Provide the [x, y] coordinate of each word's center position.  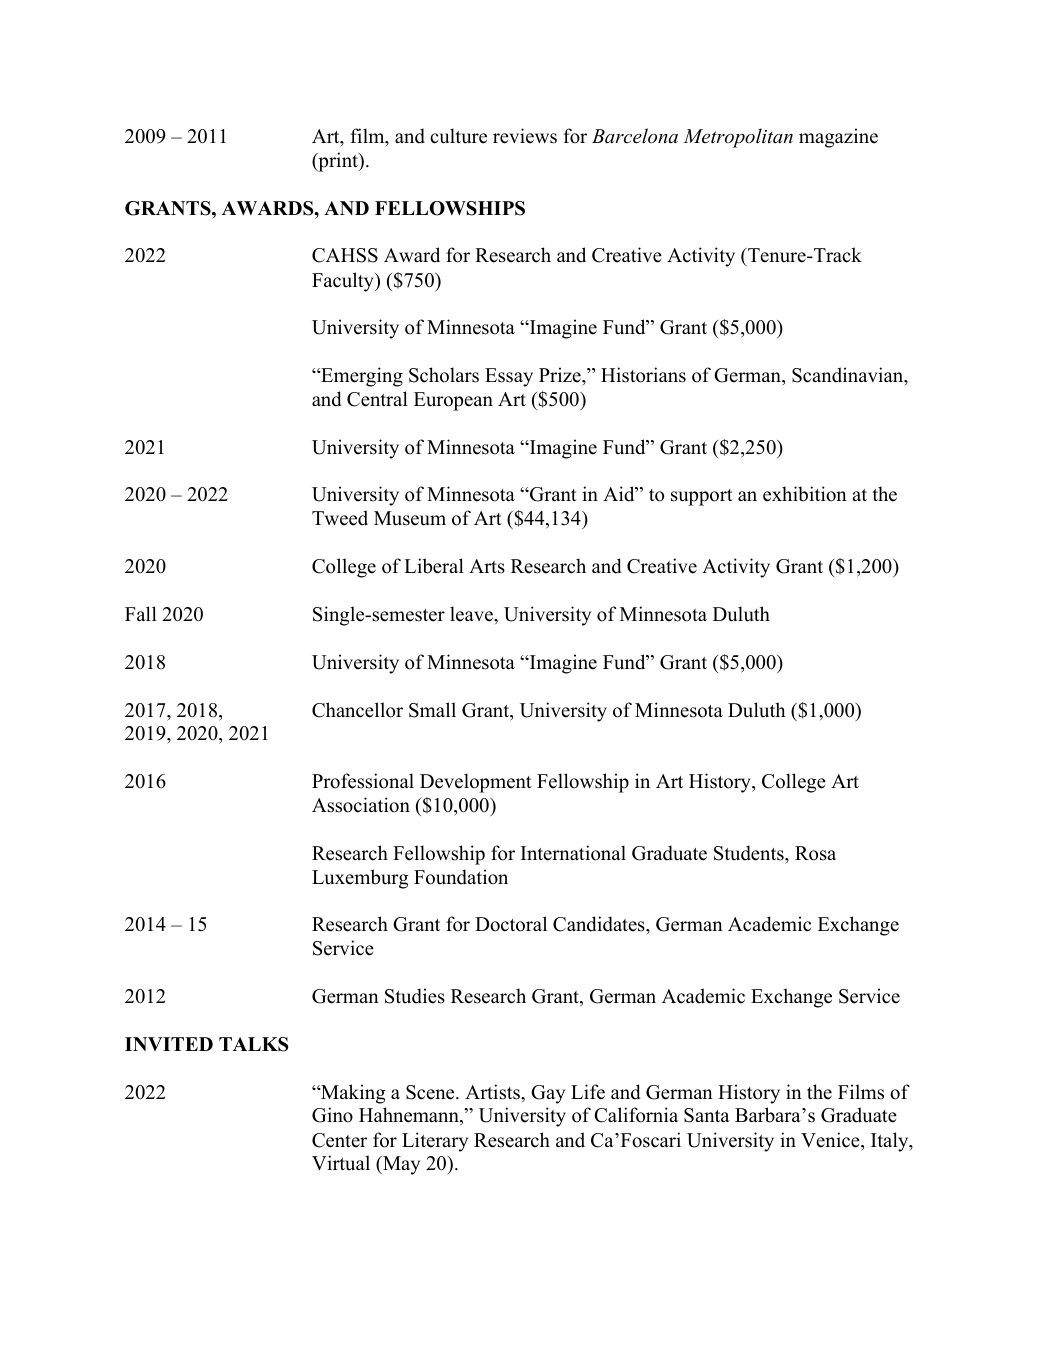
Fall [141, 613]
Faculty [344, 282]
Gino [332, 1115]
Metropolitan [738, 138]
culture [458, 136]
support [702, 497]
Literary [435, 1142]
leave [472, 614]
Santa [707, 1115]
